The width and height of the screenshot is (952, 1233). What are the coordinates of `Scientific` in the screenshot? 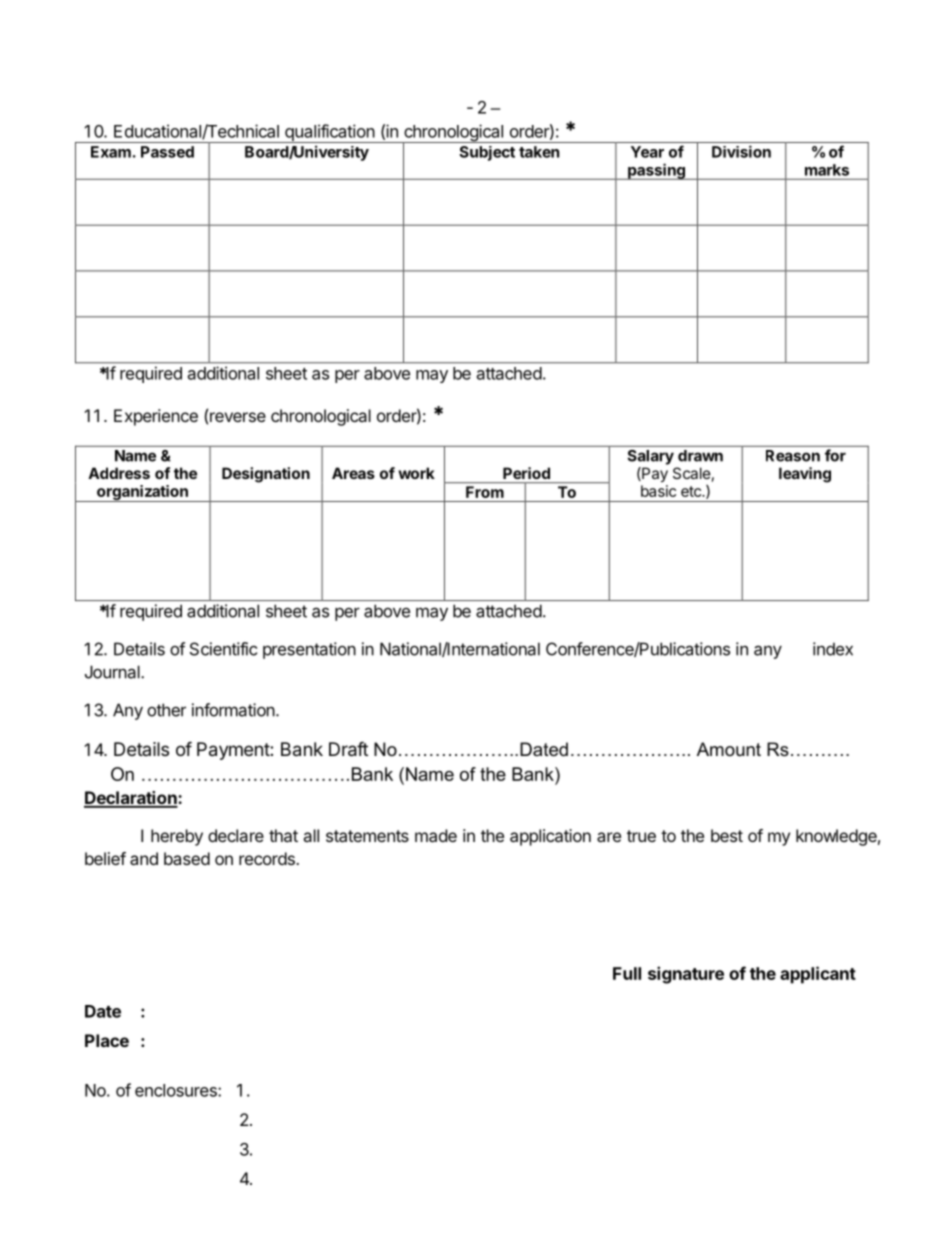 It's located at (223, 649).
